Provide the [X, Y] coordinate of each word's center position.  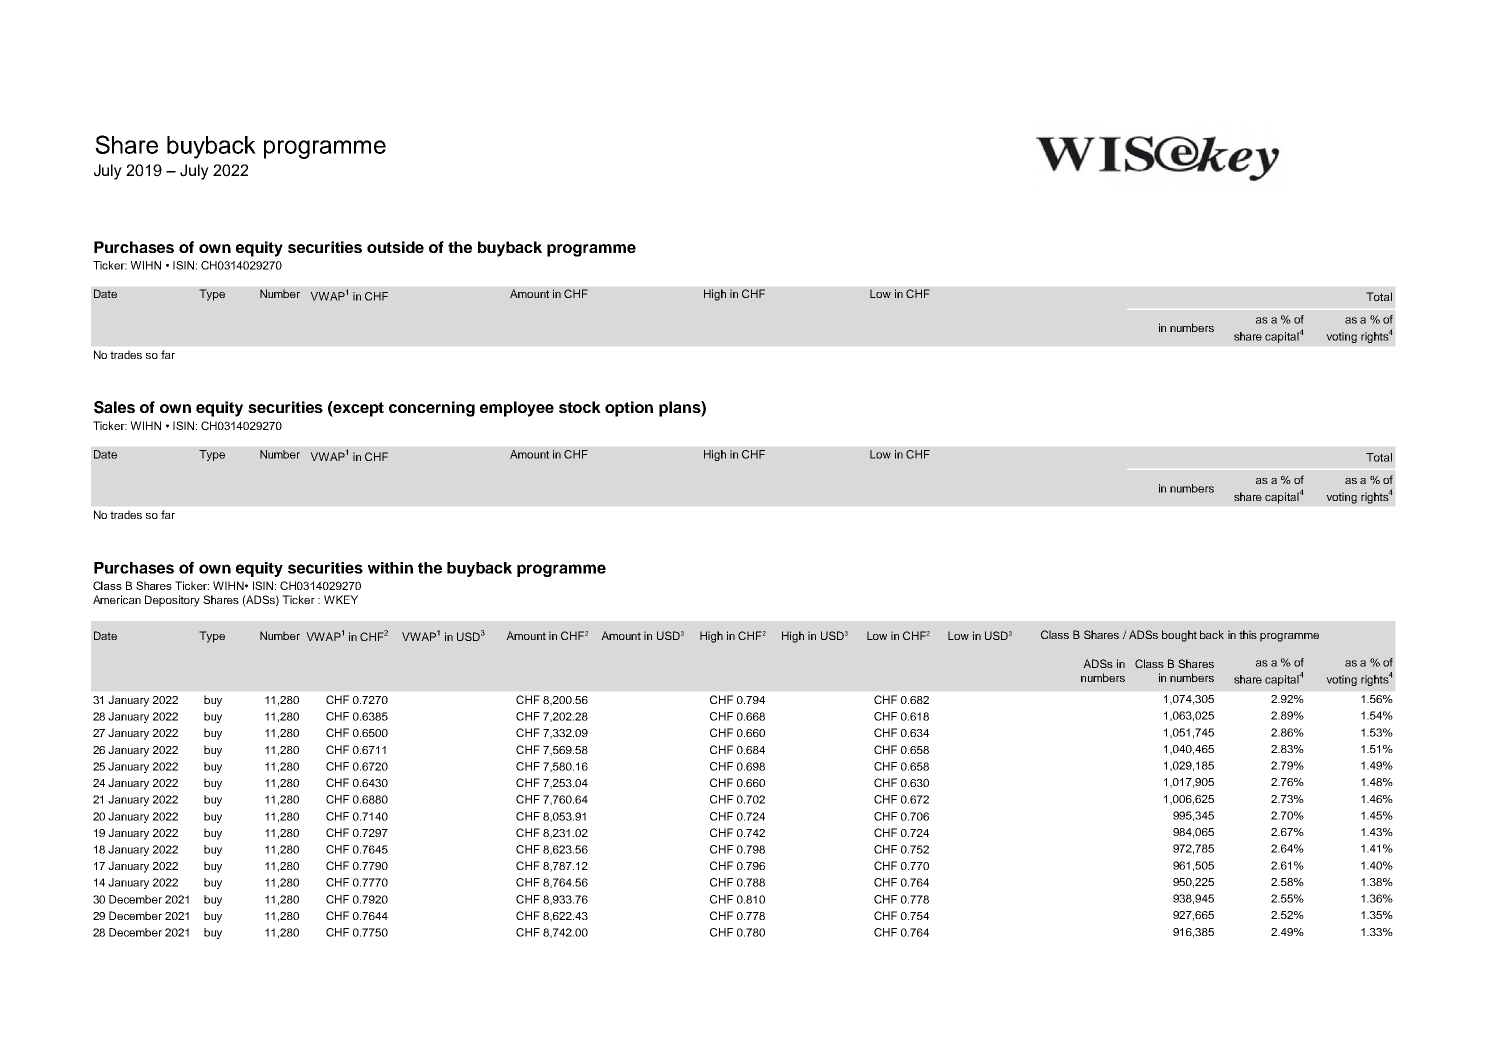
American [117, 599]
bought [1179, 636]
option [629, 409]
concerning [432, 409]
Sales [114, 407]
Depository [172, 601]
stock [580, 407]
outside [395, 247]
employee [517, 409]
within [390, 568]
